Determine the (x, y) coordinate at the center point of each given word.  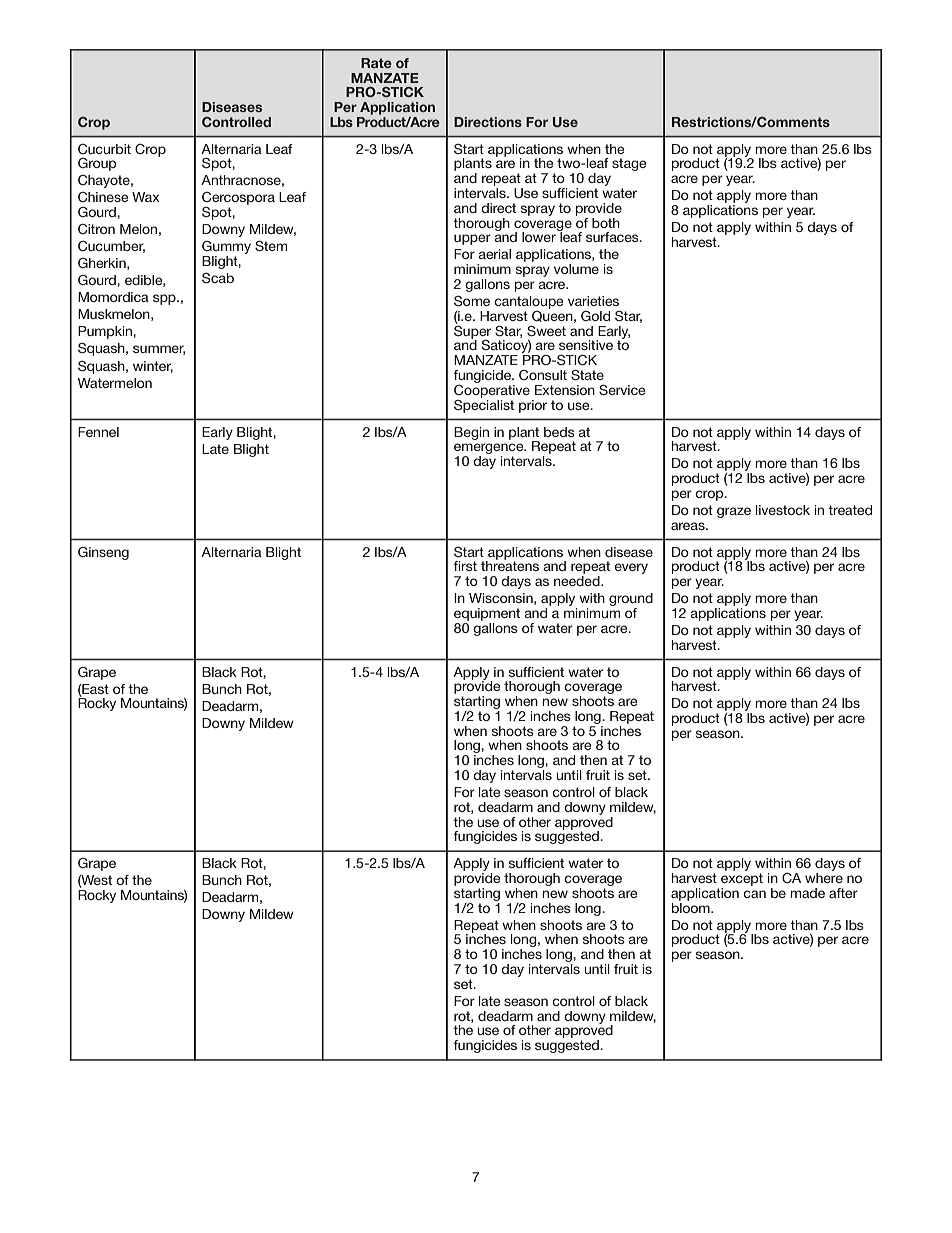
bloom (692, 906)
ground (631, 601)
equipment (487, 614)
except (742, 879)
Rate (376, 63)
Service (622, 390)
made (807, 893)
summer (159, 350)
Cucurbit (104, 149)
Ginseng (103, 553)
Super (472, 332)
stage (629, 164)
